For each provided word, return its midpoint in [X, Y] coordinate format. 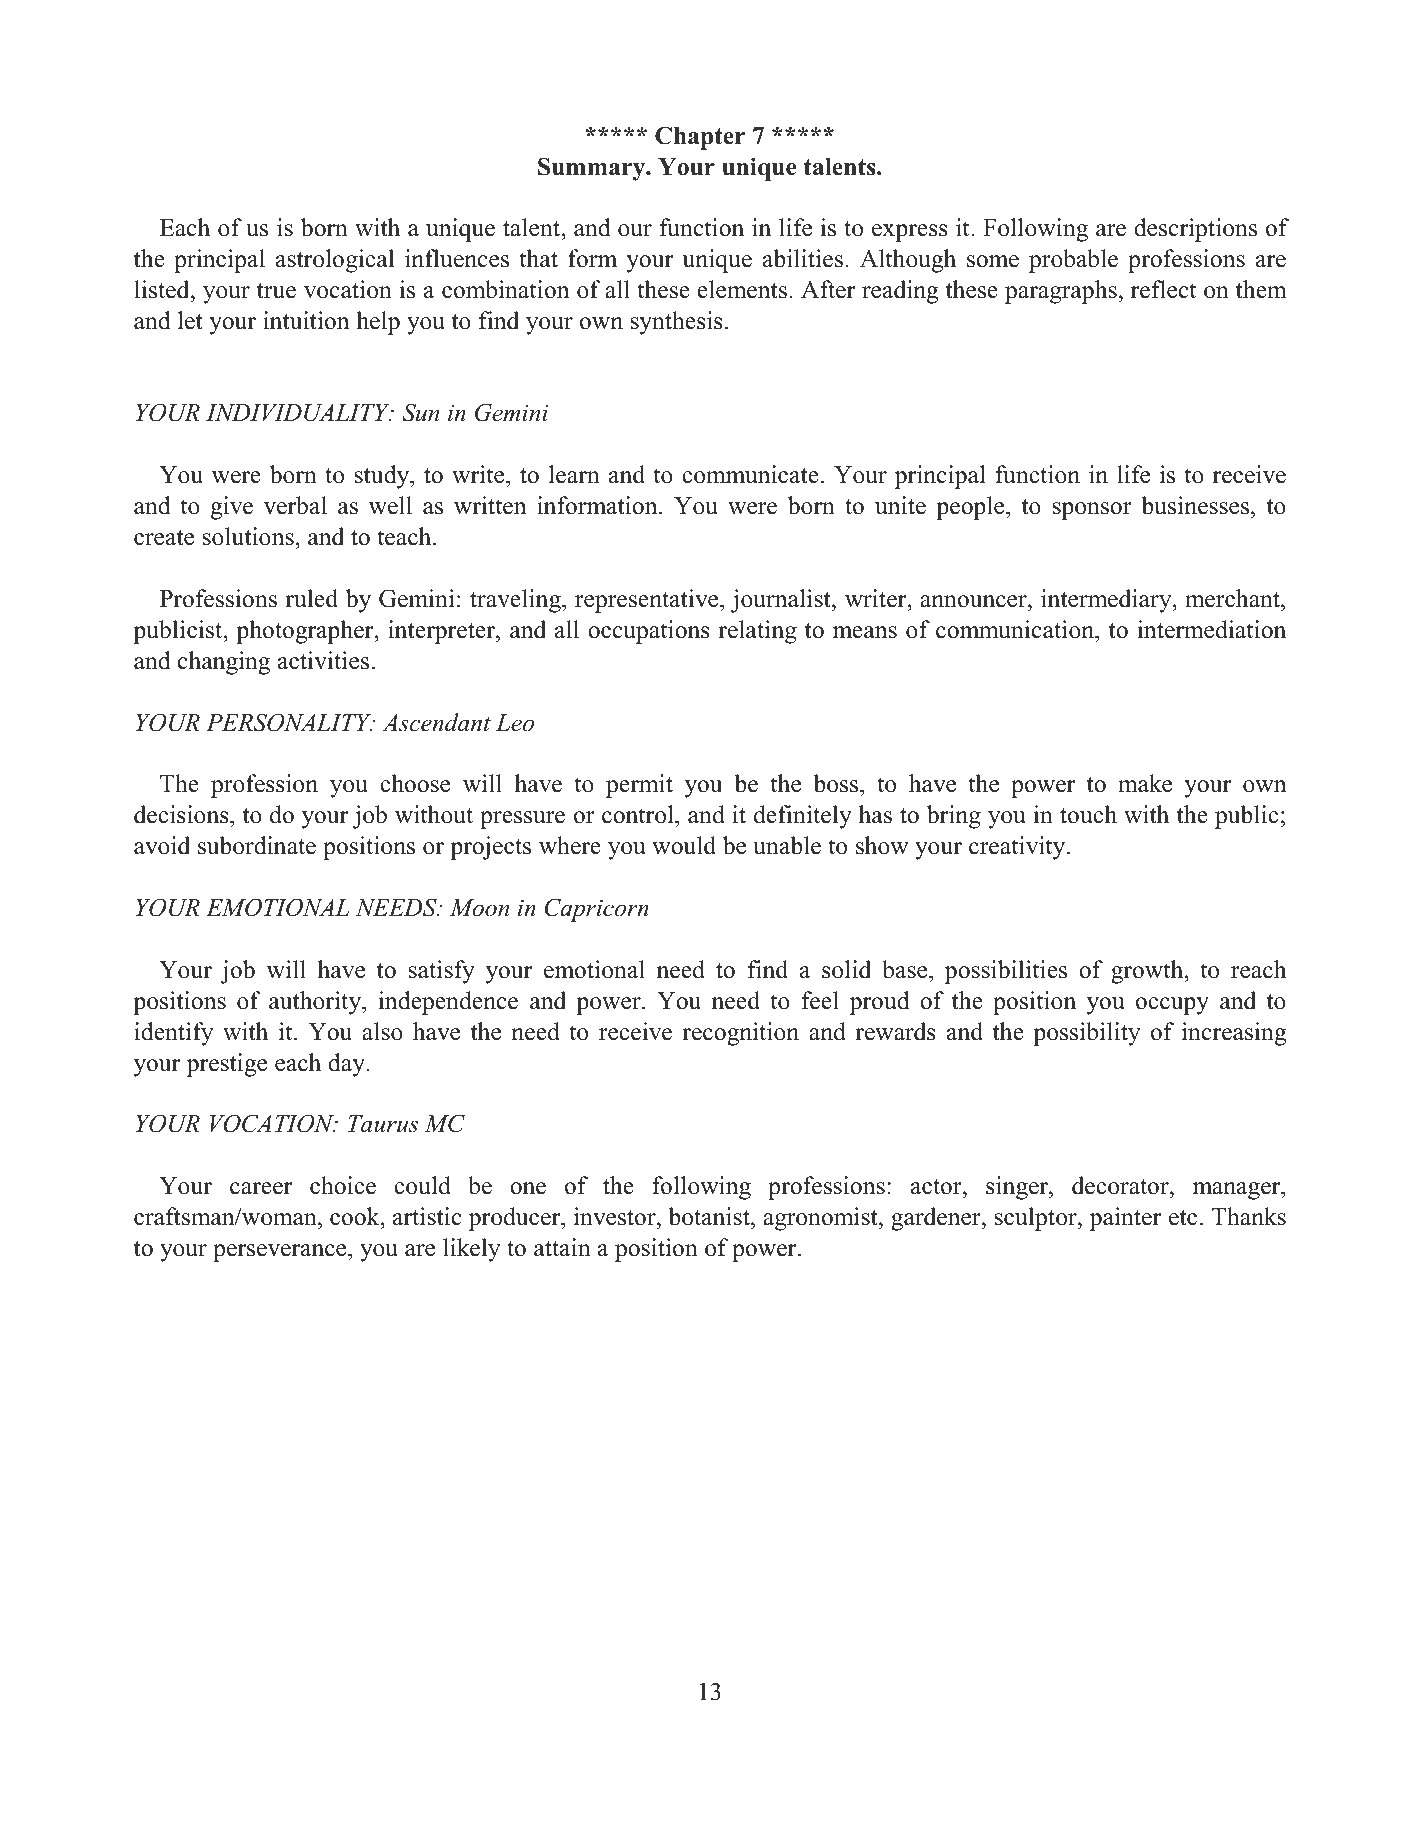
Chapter [700, 138]
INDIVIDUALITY [299, 413]
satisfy [441, 972]
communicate [750, 474]
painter [1125, 1219]
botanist [710, 1216]
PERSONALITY [290, 722]
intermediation [1211, 629]
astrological [335, 261]
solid [846, 969]
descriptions [1195, 230]
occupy [1172, 1006]
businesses [1196, 505]
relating [757, 632]
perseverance [281, 1253]
